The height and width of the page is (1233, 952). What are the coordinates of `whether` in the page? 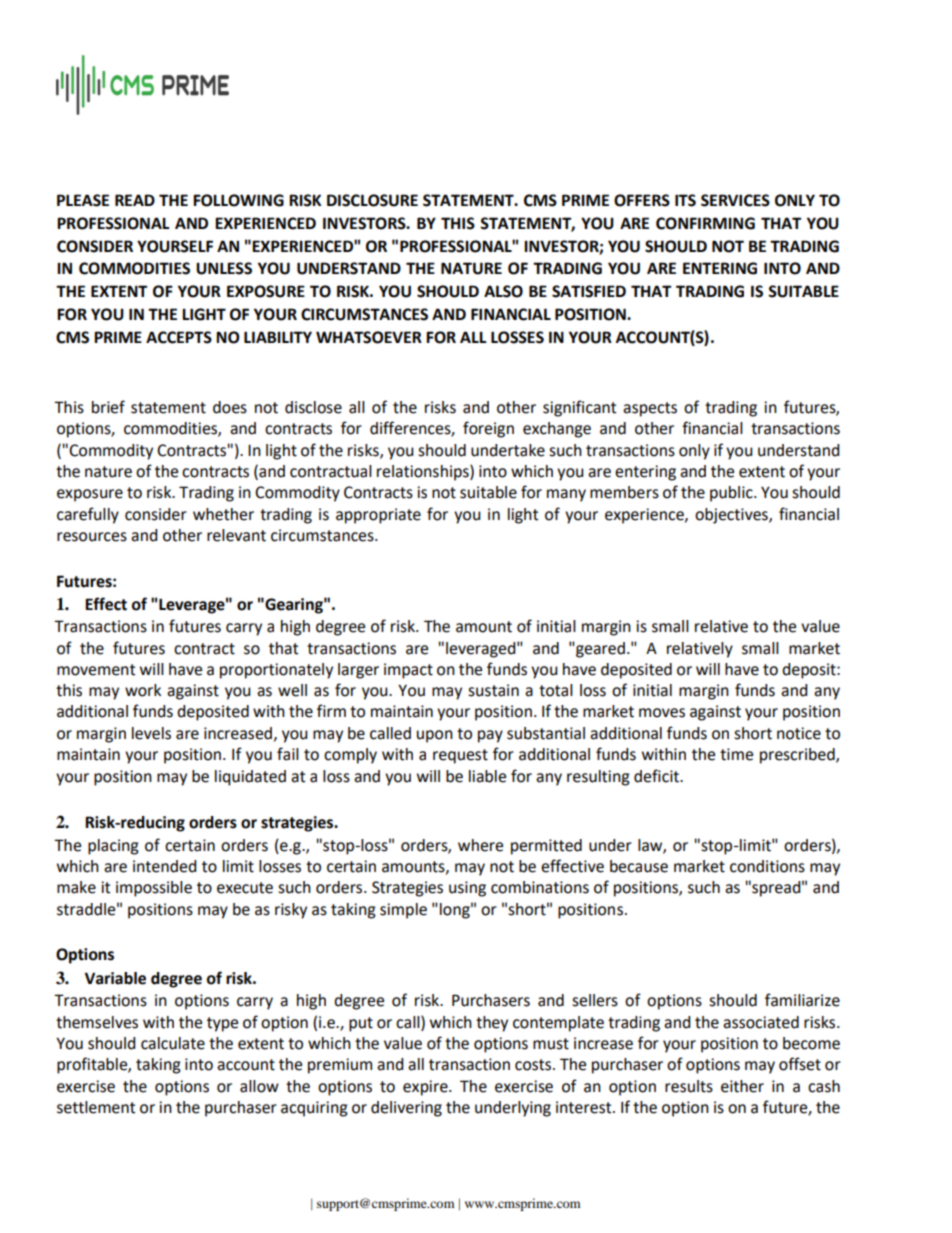 It's located at (223, 514).
